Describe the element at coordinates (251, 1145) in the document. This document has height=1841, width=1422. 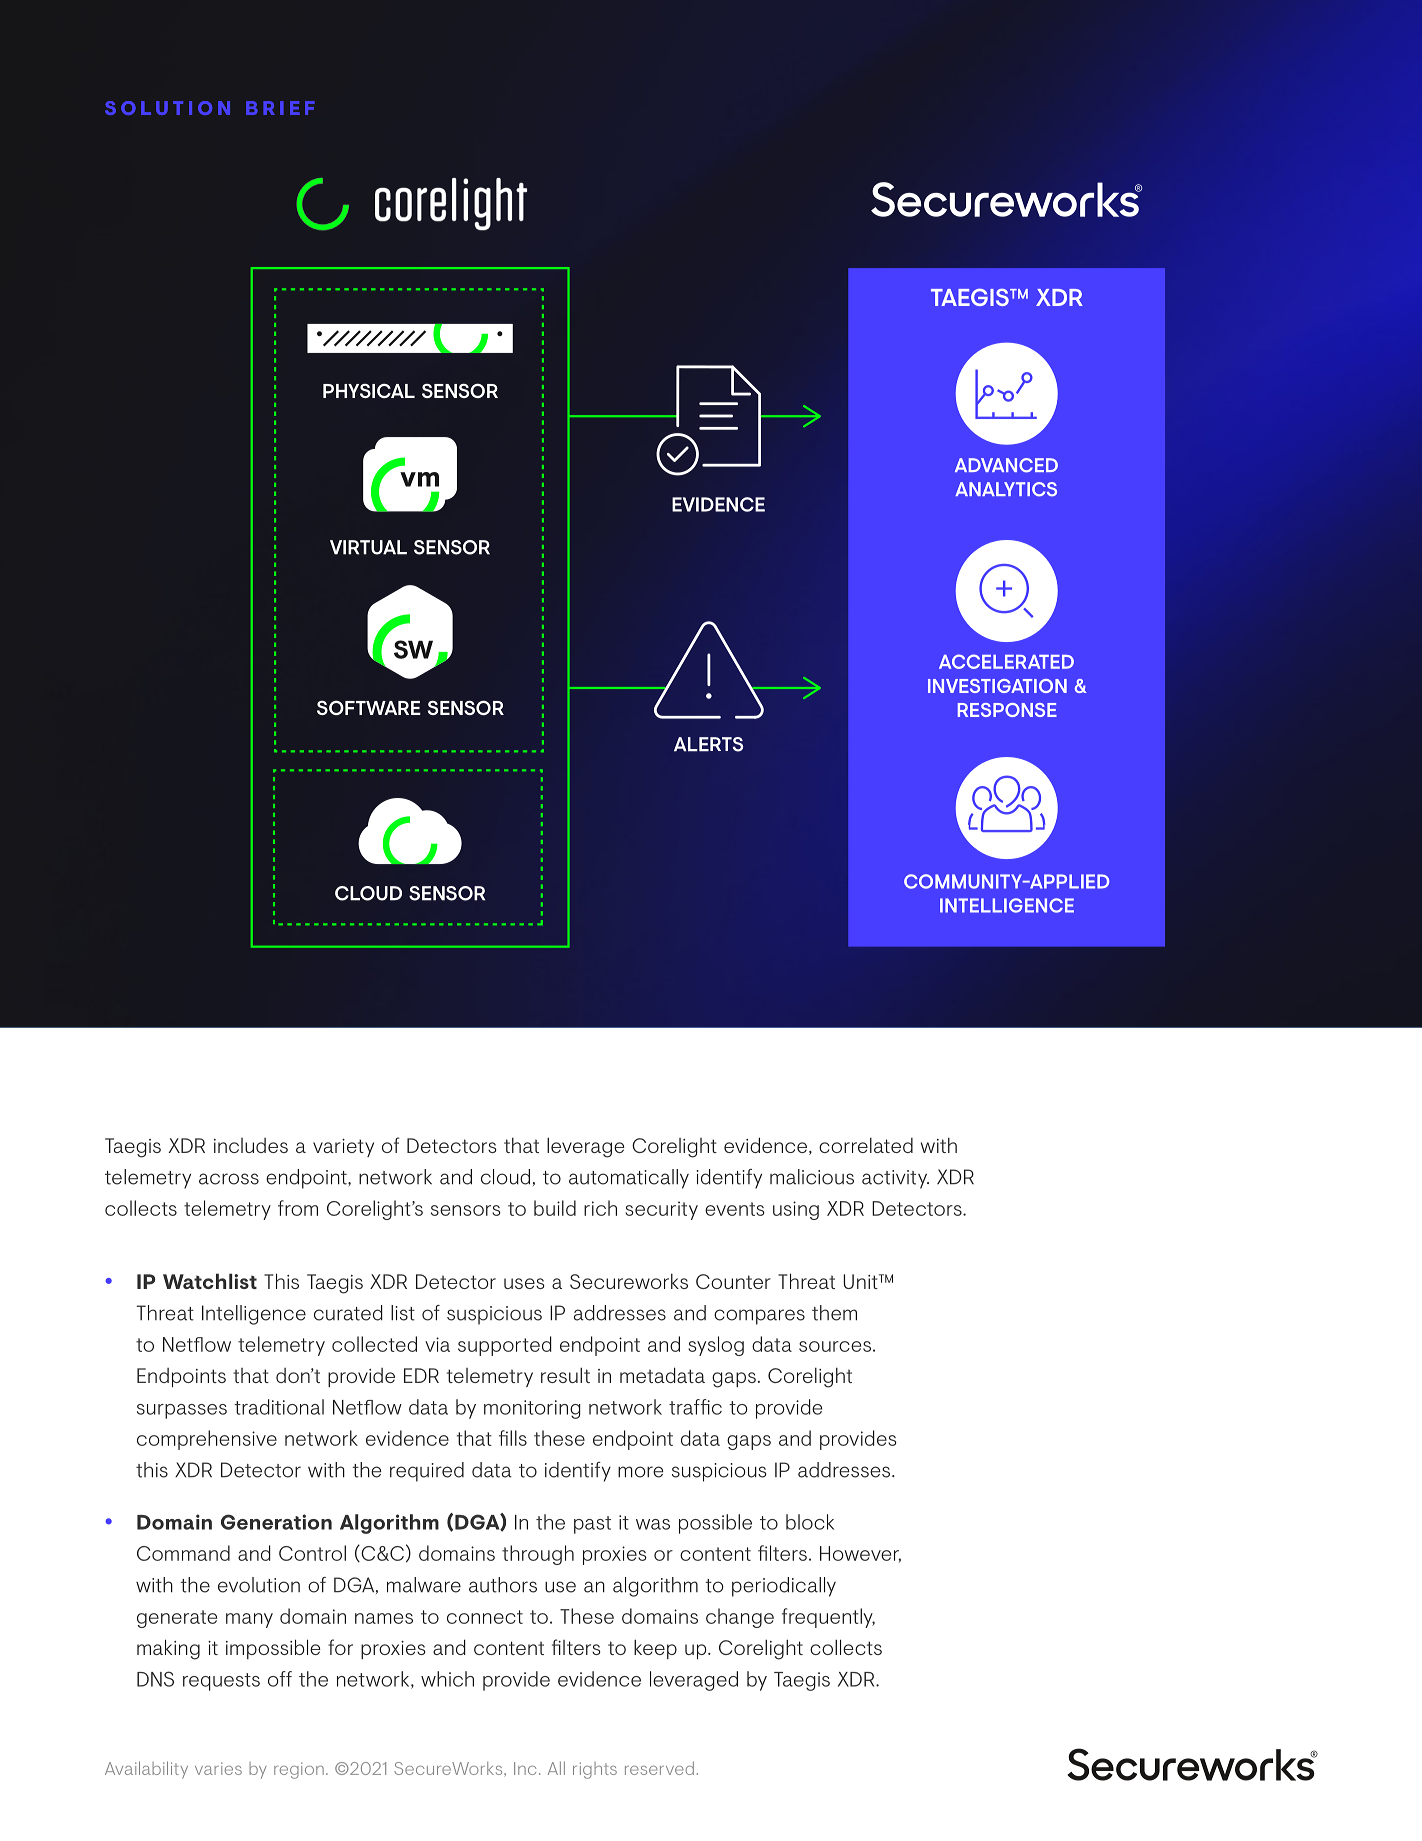
I see `includes` at that location.
